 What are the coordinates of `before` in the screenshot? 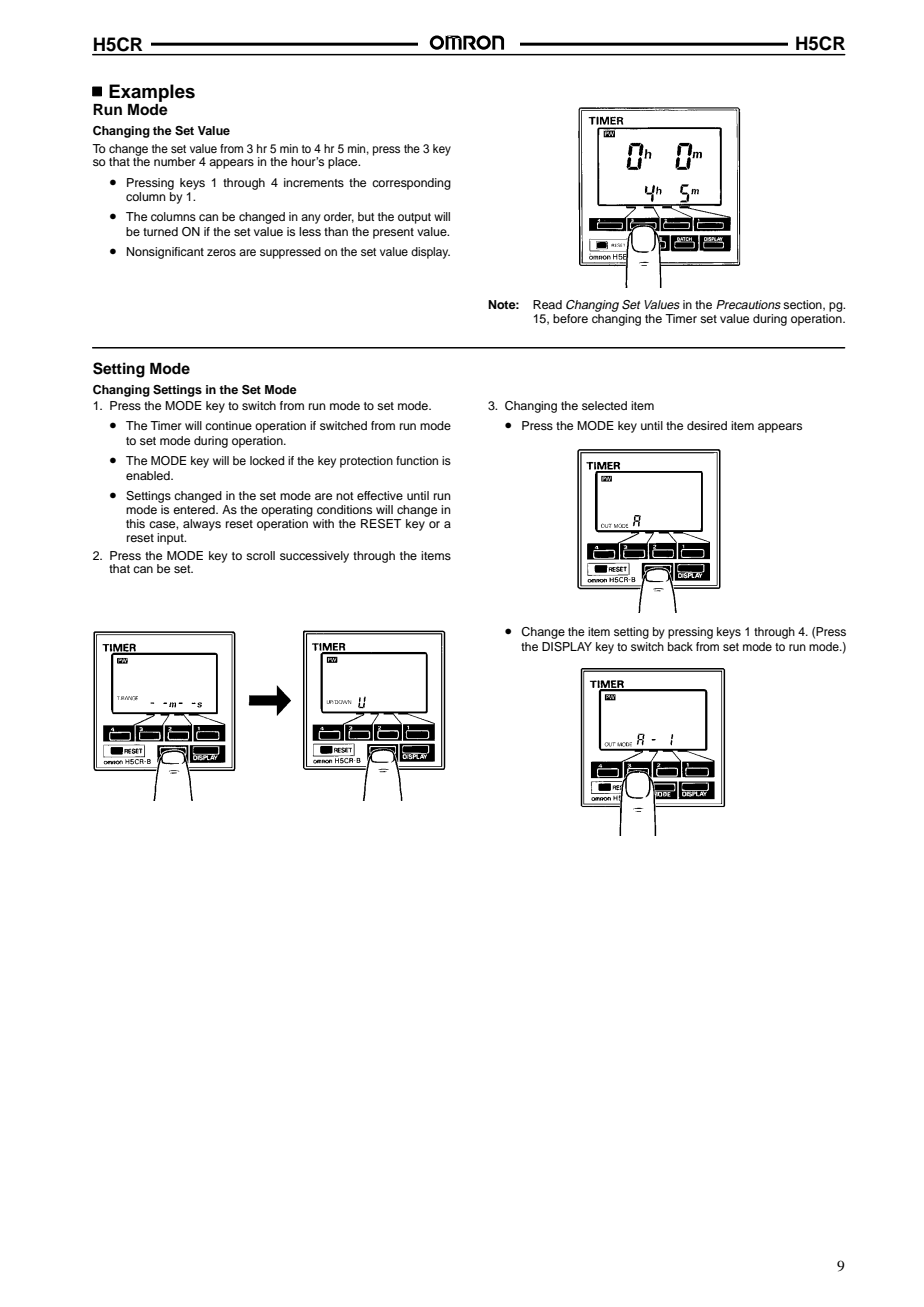 It's located at (570, 318).
